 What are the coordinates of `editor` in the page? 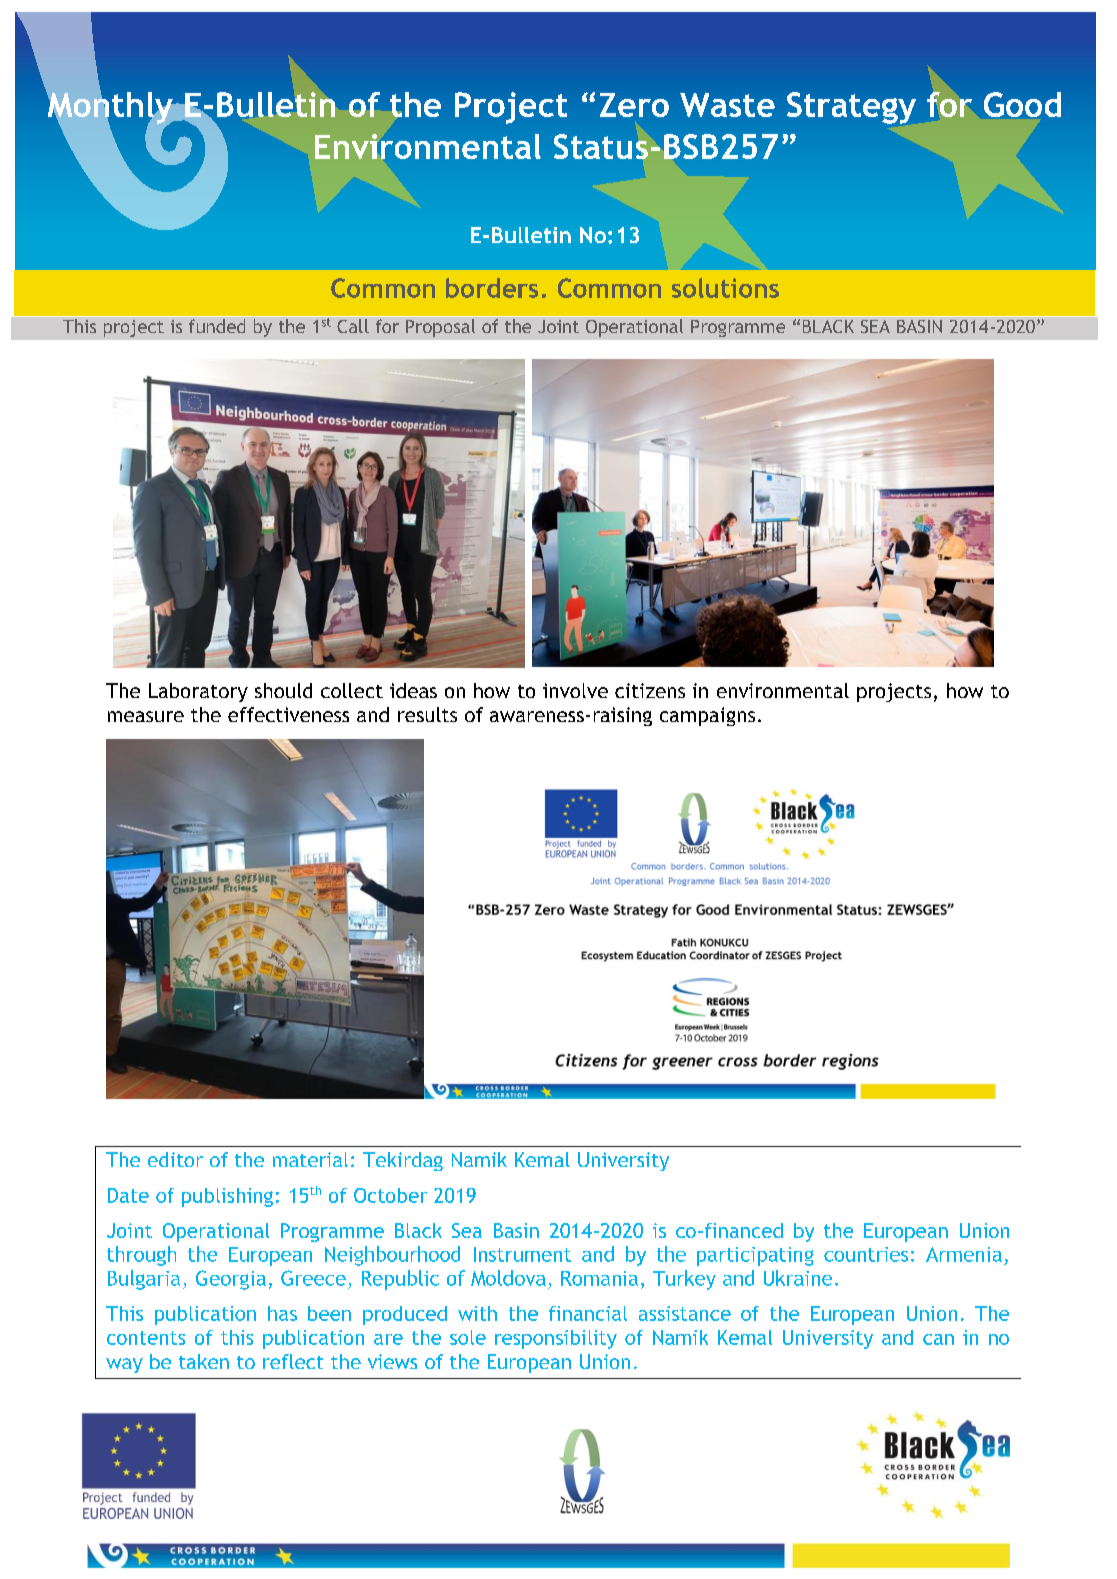 It's located at (175, 1159).
